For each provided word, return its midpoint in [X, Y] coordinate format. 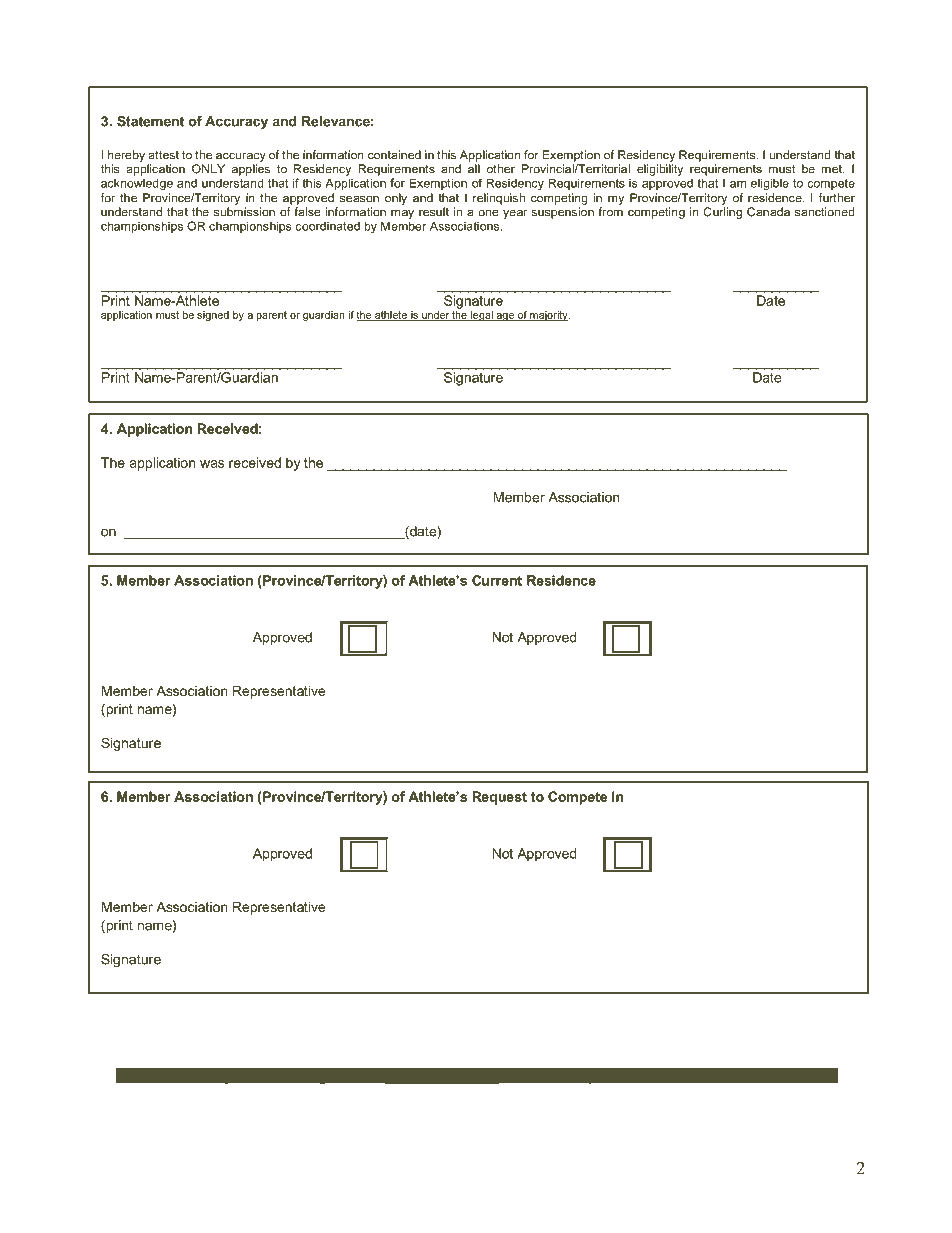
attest [163, 155]
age [505, 317]
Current [497, 580]
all [474, 169]
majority [549, 316]
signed [213, 316]
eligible [770, 184]
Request [499, 798]
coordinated [327, 226]
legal [482, 316]
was [212, 464]
